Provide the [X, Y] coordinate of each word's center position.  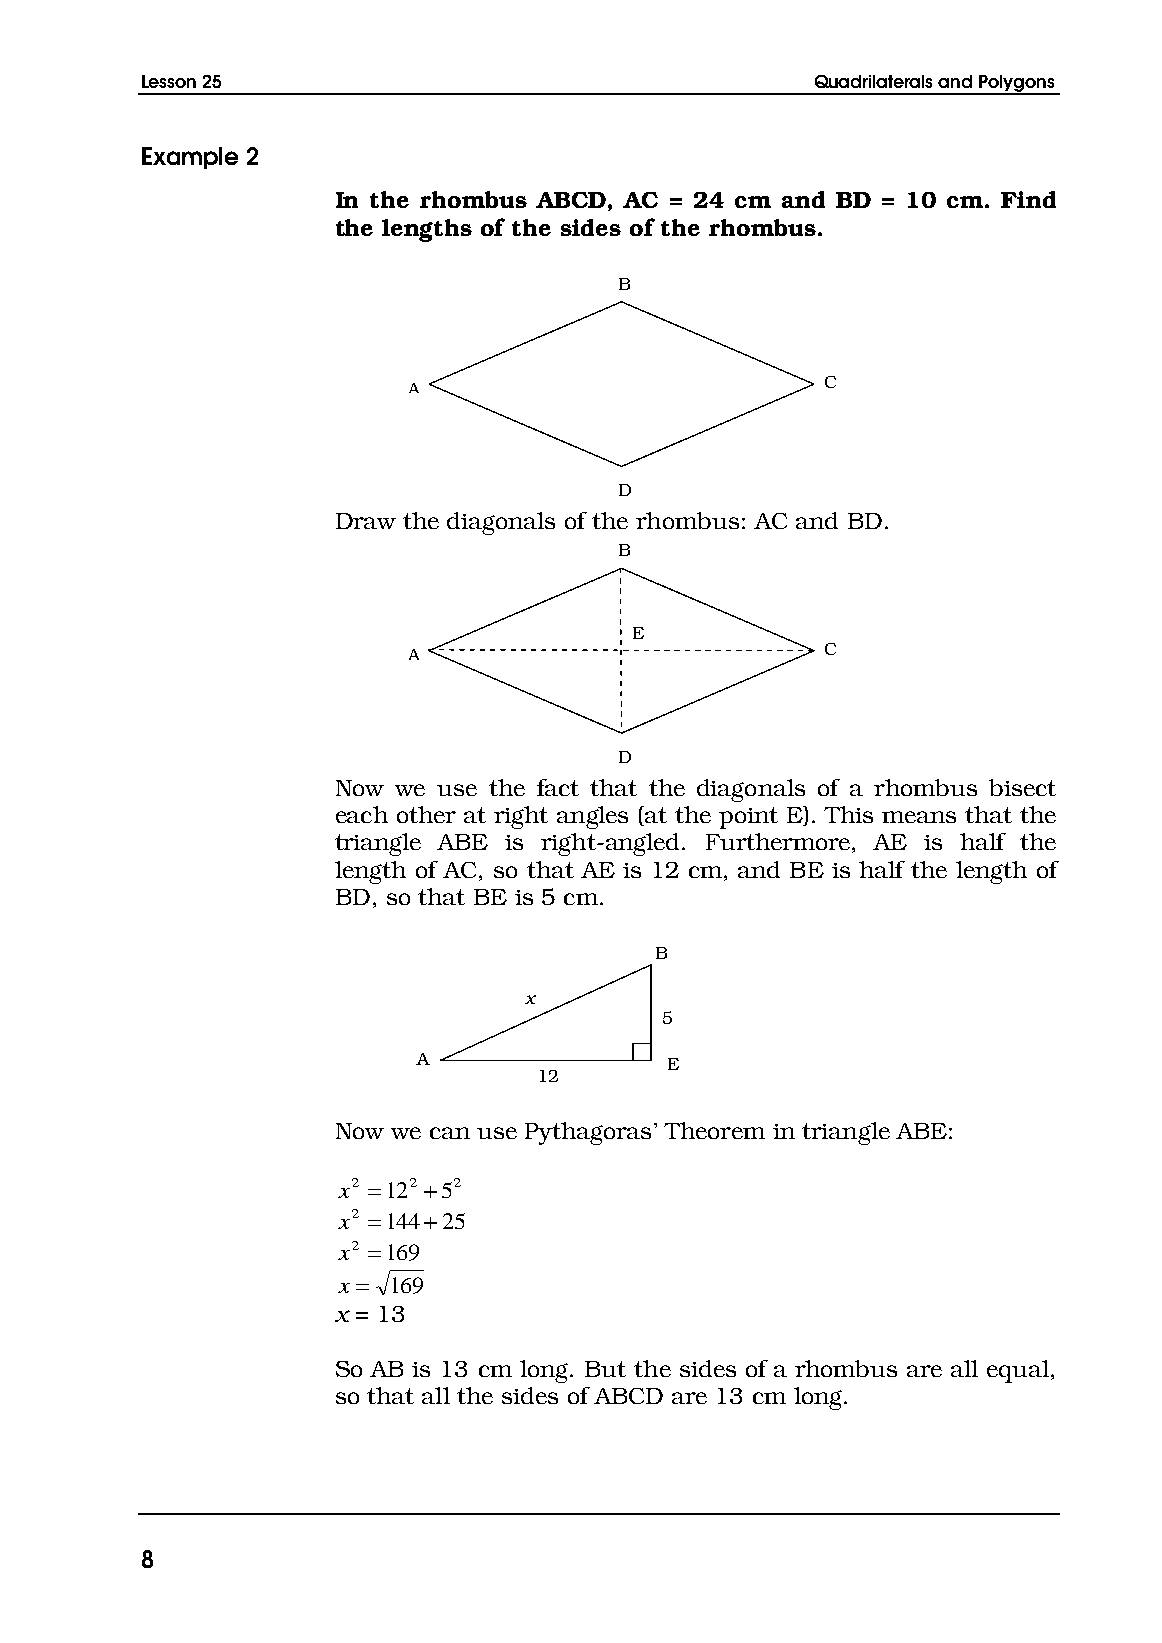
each [362, 814]
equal [1018, 1371]
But [605, 1369]
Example [190, 158]
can [450, 1133]
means [919, 817]
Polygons [1017, 85]
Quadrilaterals [873, 81]
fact [558, 787]
